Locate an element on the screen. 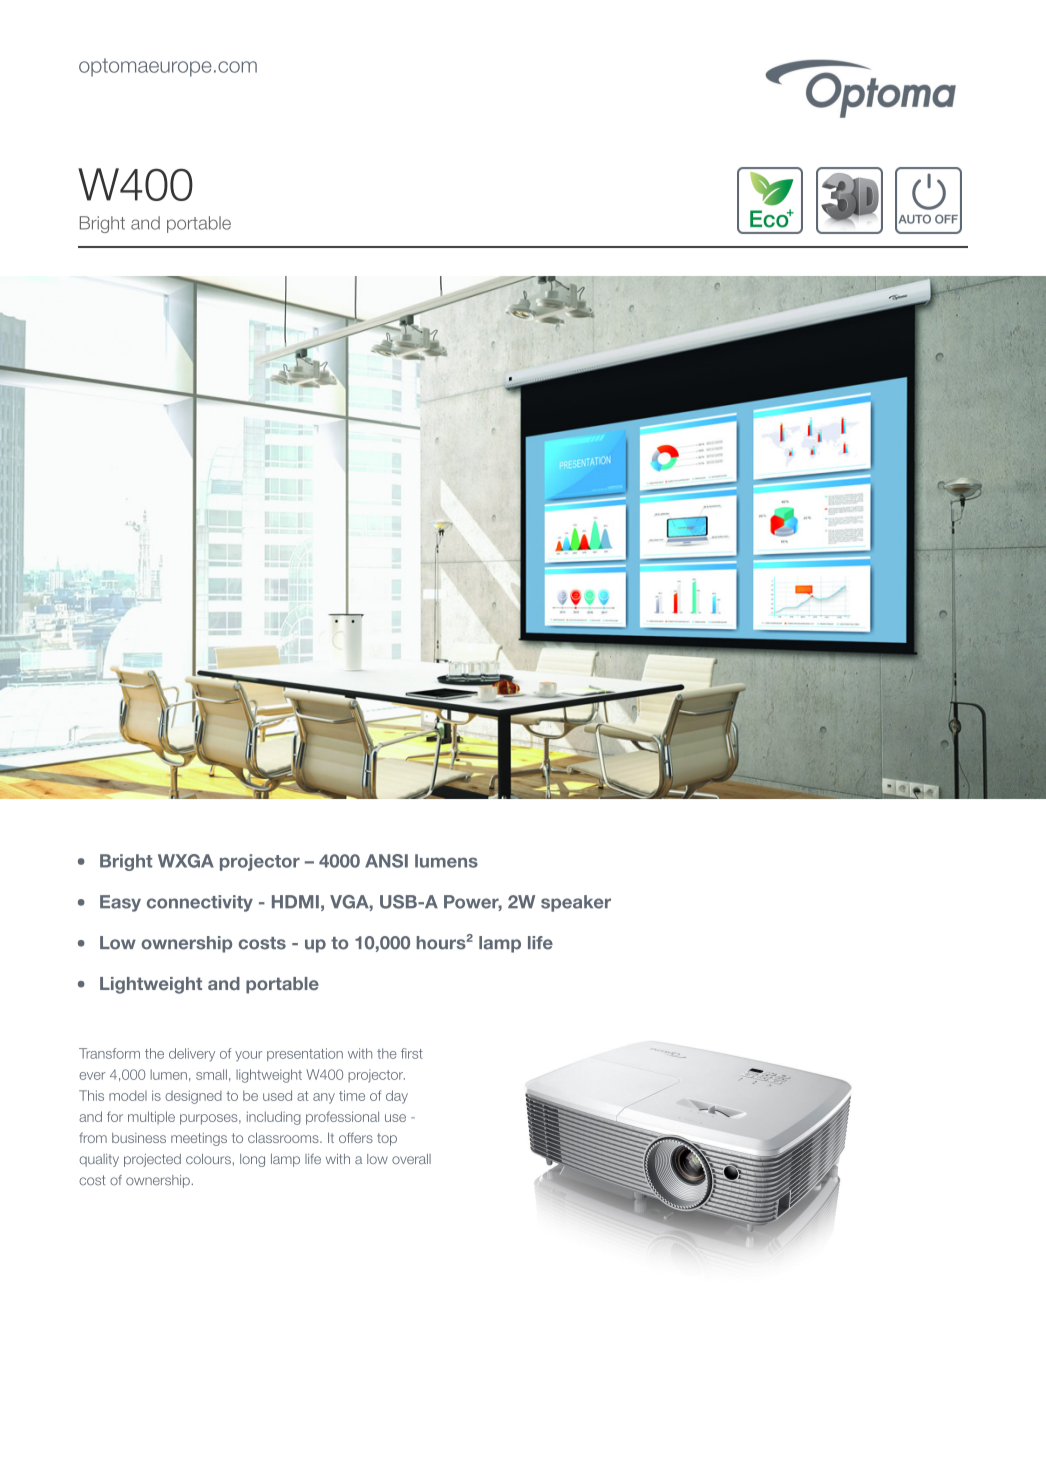  any is located at coordinates (324, 1098).
